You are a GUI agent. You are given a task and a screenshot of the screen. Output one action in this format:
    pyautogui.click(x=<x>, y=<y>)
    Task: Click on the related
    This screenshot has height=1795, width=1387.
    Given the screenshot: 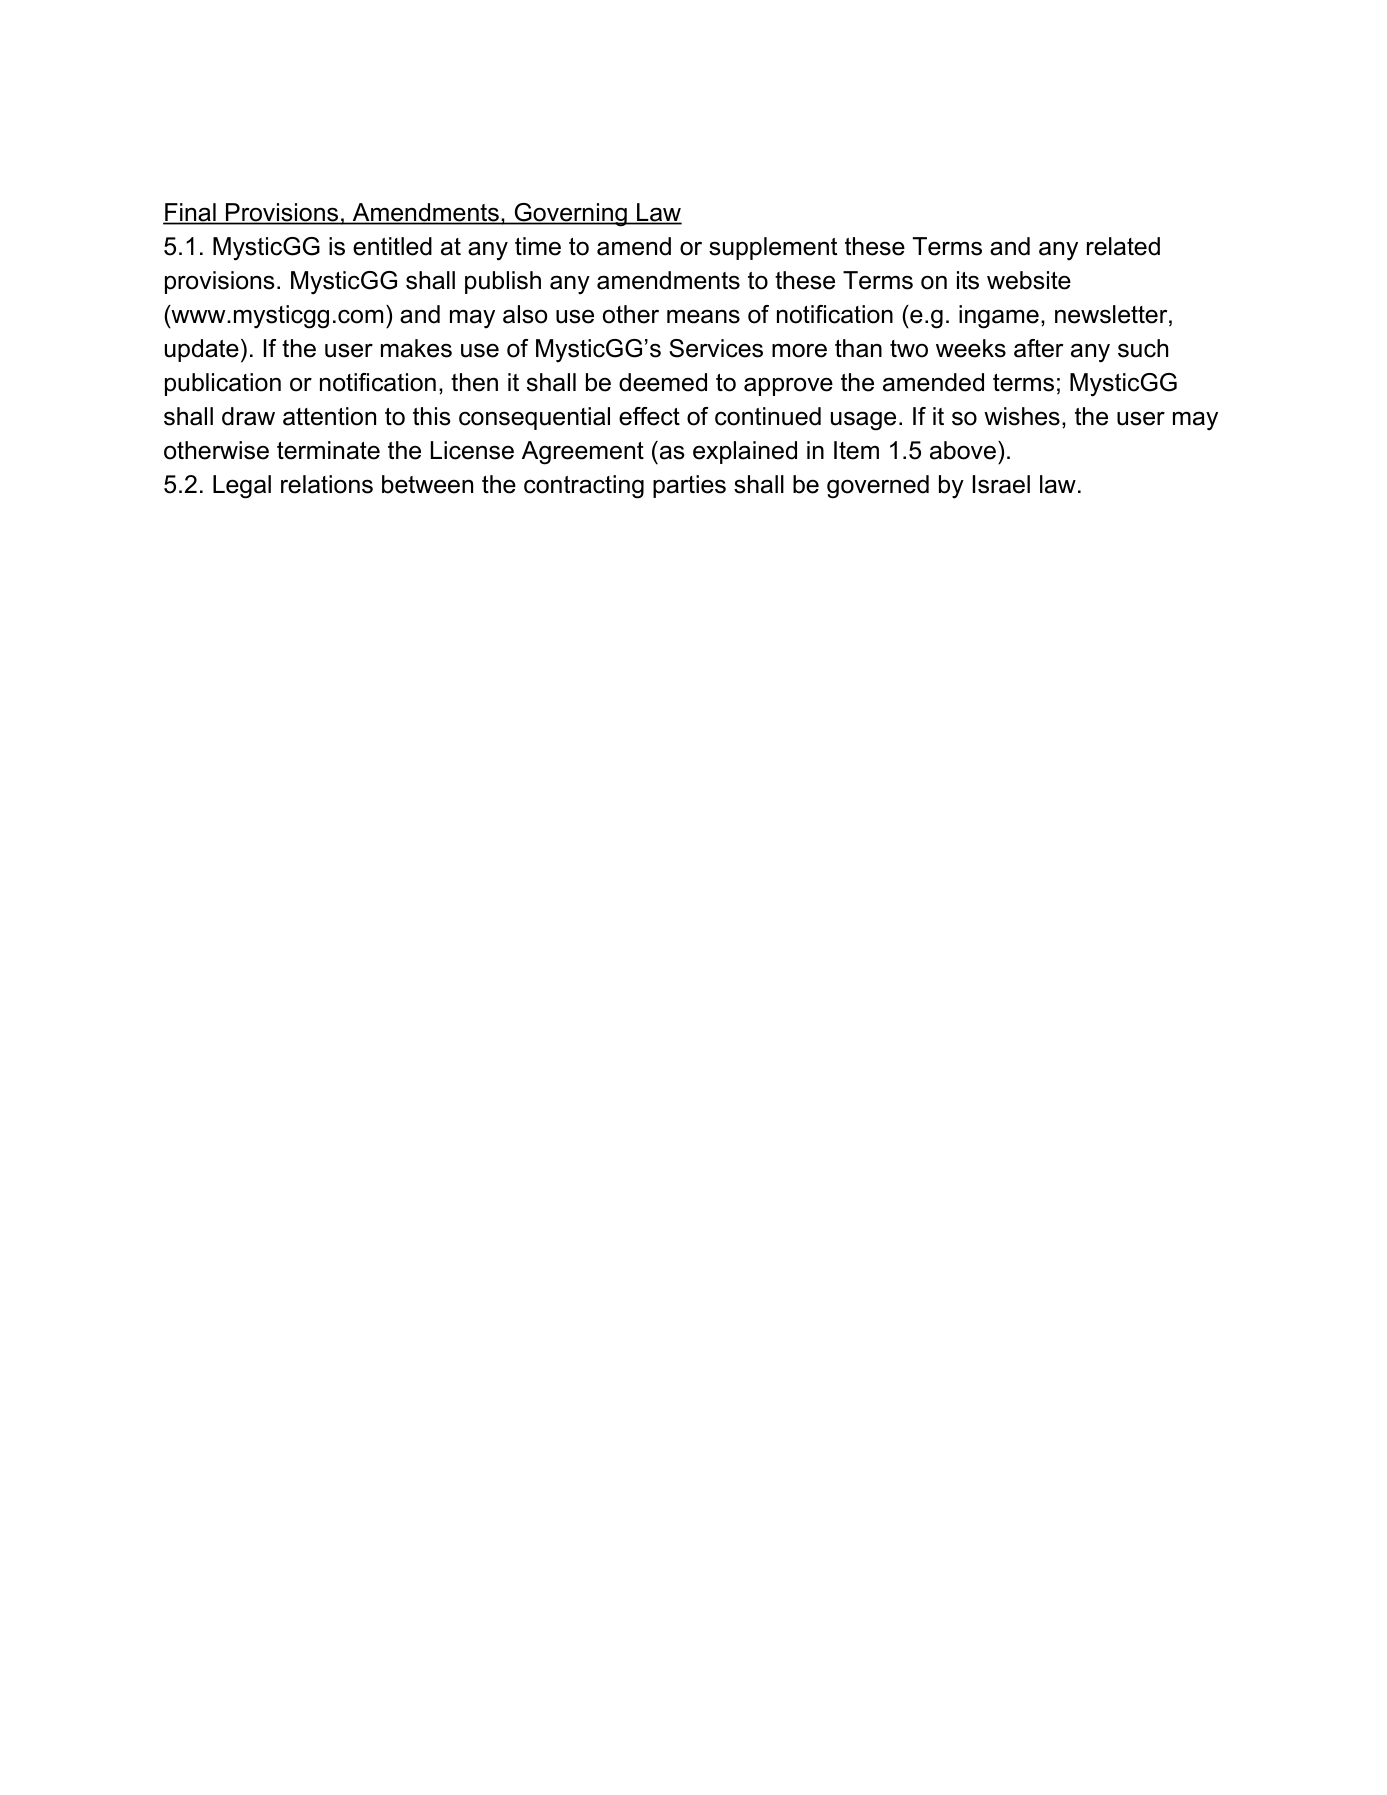 What is the action you would take?
    pyautogui.click(x=1123, y=246)
